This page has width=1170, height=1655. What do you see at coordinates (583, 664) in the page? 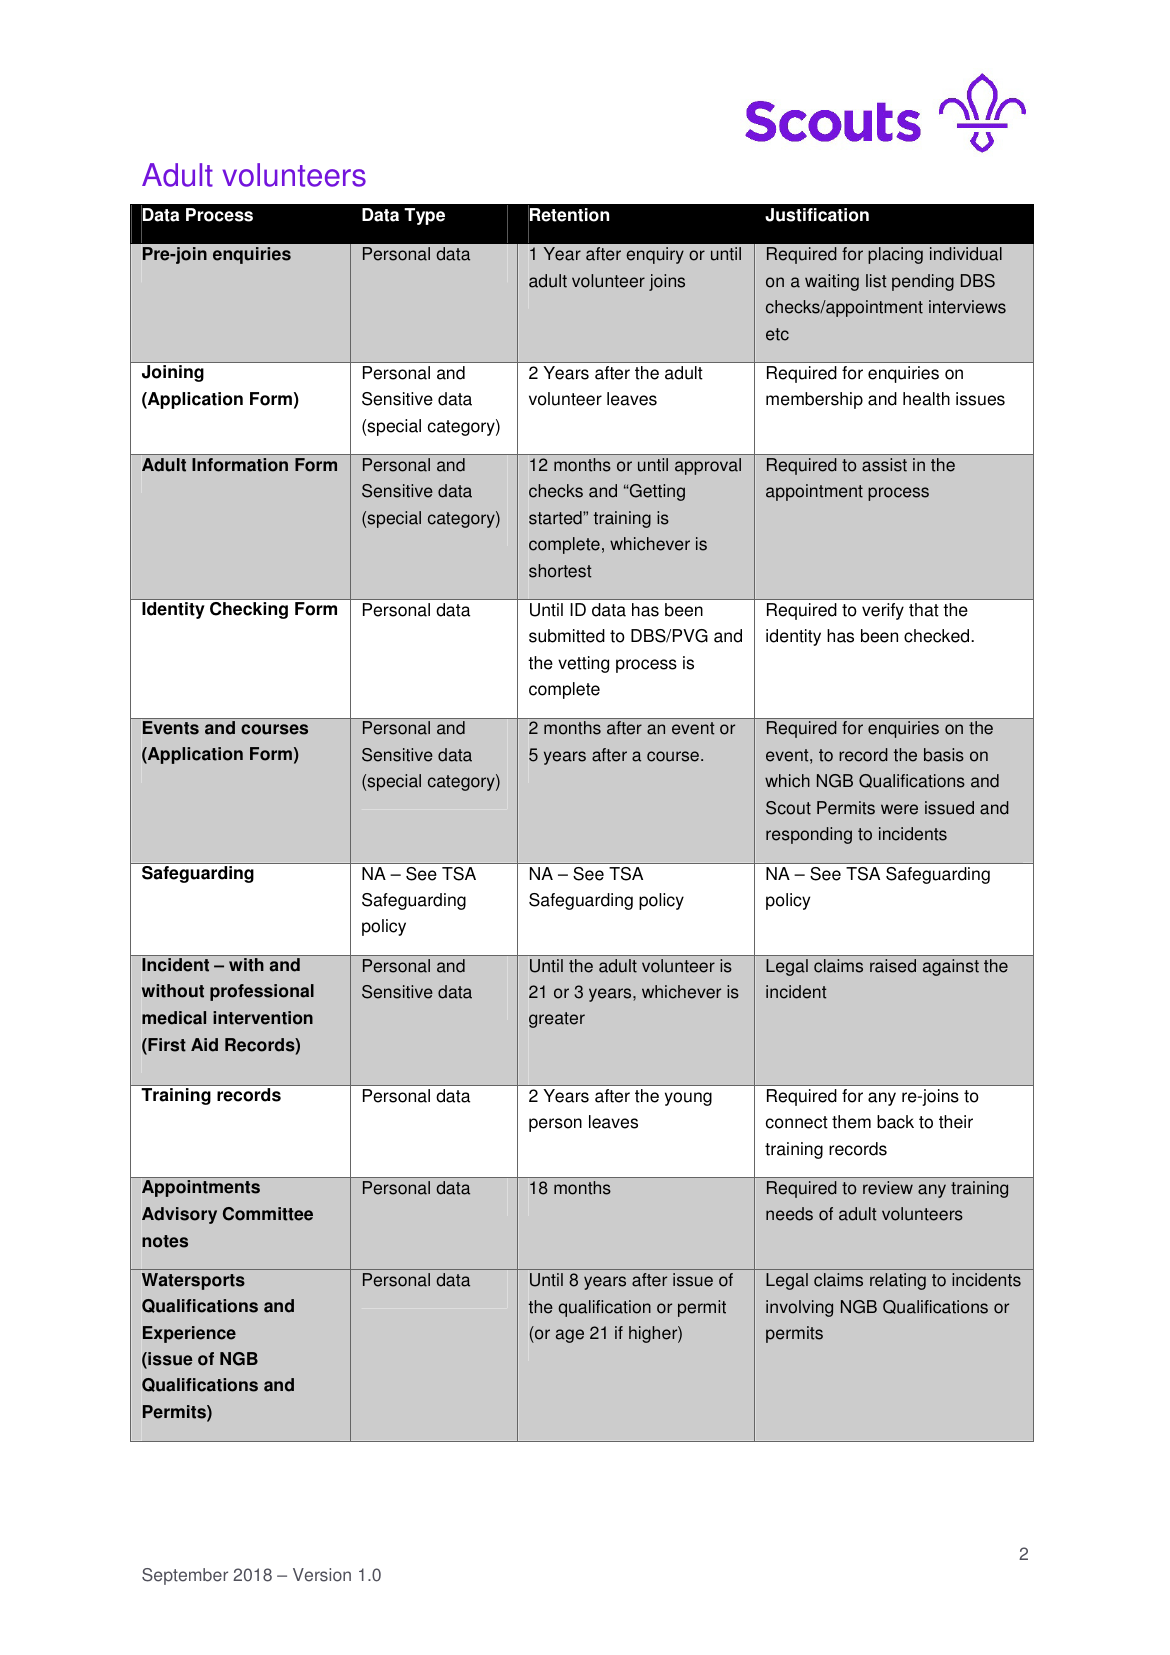
I see `vetting` at bounding box center [583, 664].
